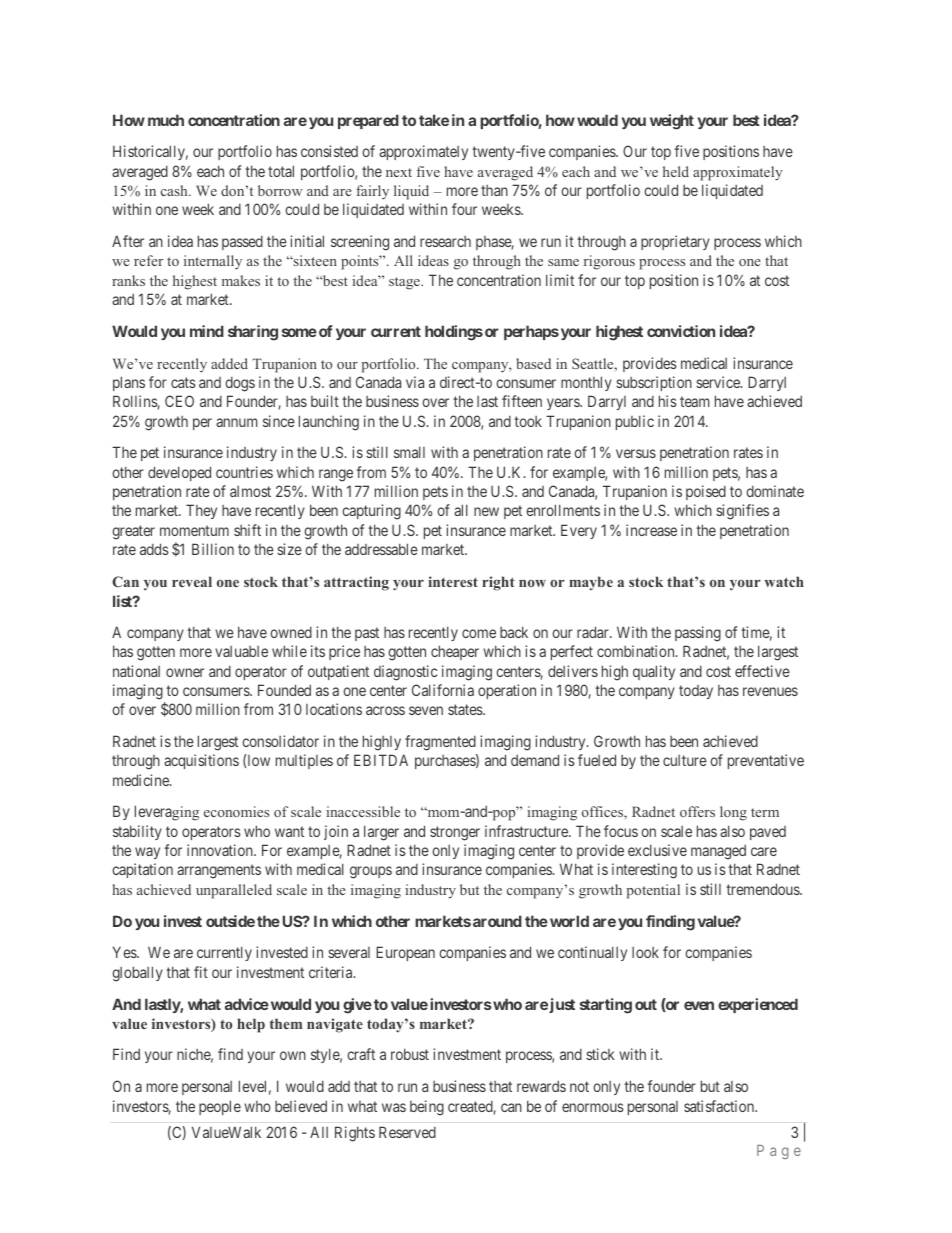  What do you see at coordinates (166, 120) in the page?
I see `much` at bounding box center [166, 120].
